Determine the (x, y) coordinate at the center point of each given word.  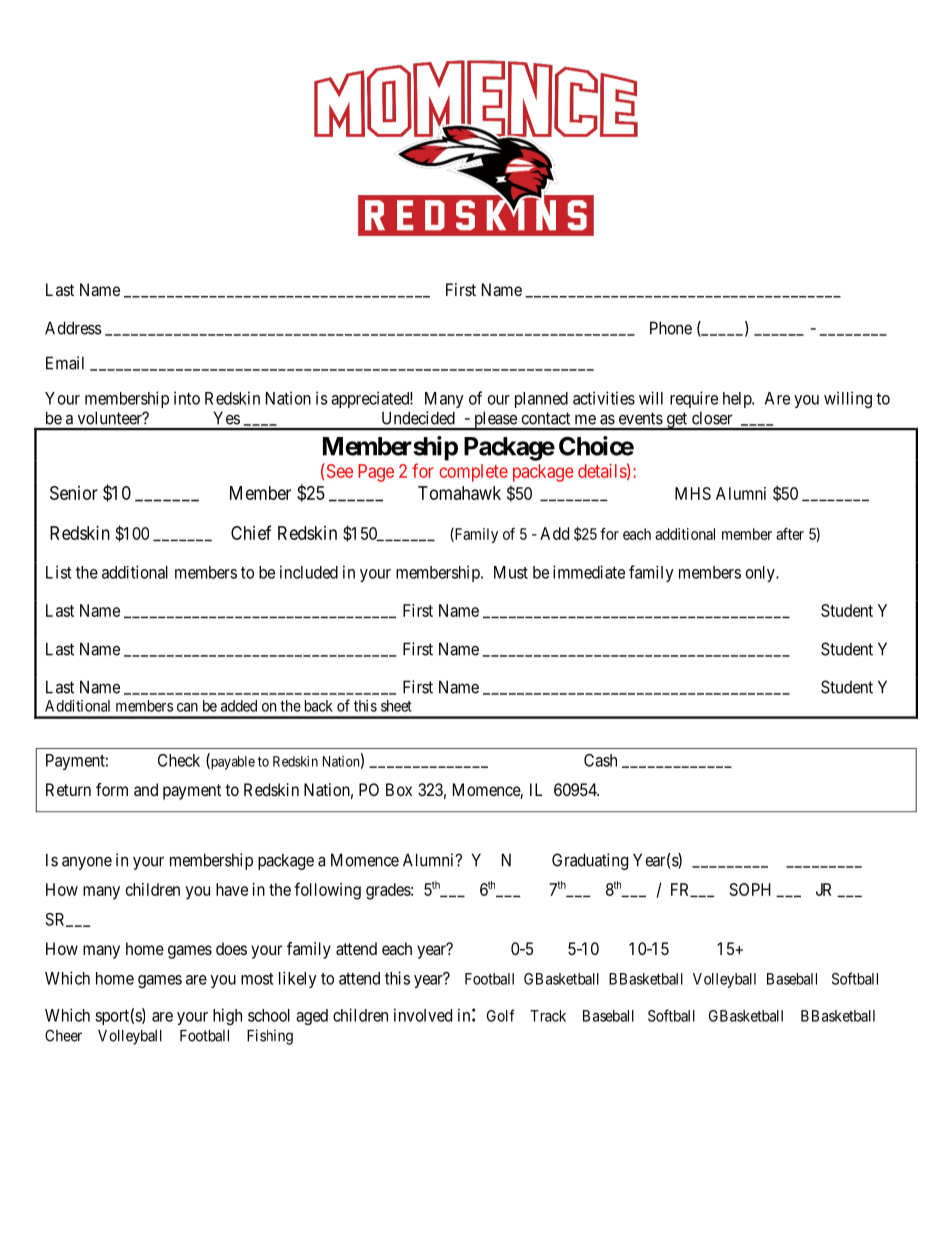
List (59, 572)
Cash (600, 760)
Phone (671, 328)
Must (511, 572)
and (146, 789)
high (227, 1016)
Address (73, 328)
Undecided (418, 418)
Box (399, 789)
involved (423, 1015)
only (761, 574)
